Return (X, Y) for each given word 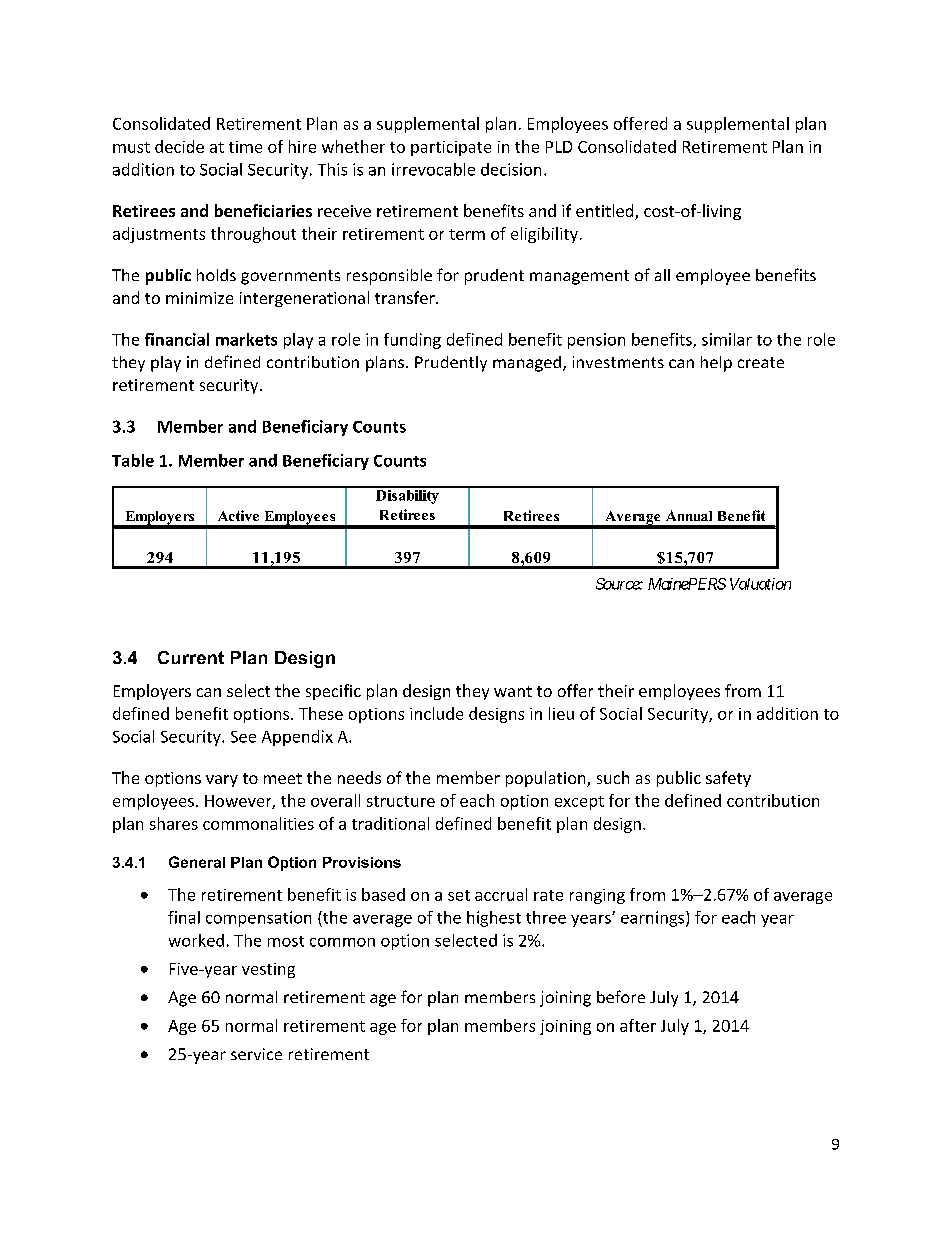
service (256, 1054)
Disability (407, 495)
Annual (689, 515)
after (638, 1025)
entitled (606, 212)
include (436, 713)
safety (728, 779)
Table (133, 460)
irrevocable (433, 169)
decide (179, 146)
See (243, 737)
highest (494, 919)
